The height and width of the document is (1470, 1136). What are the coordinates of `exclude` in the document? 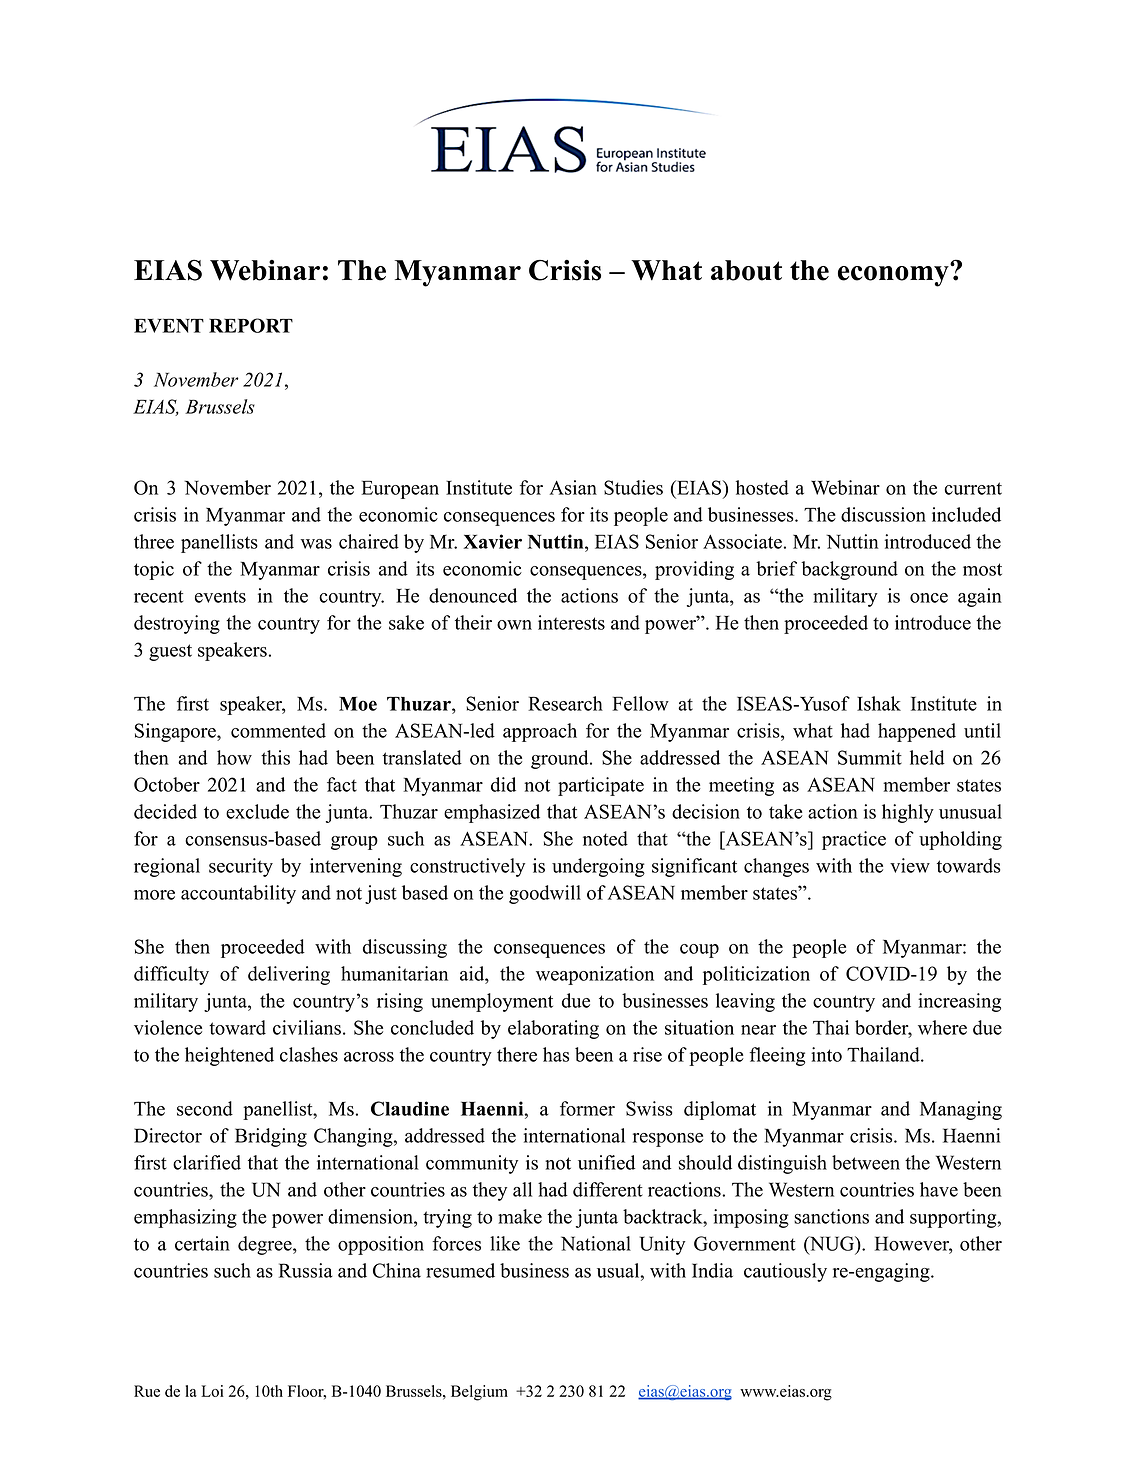 It's located at (257, 811).
